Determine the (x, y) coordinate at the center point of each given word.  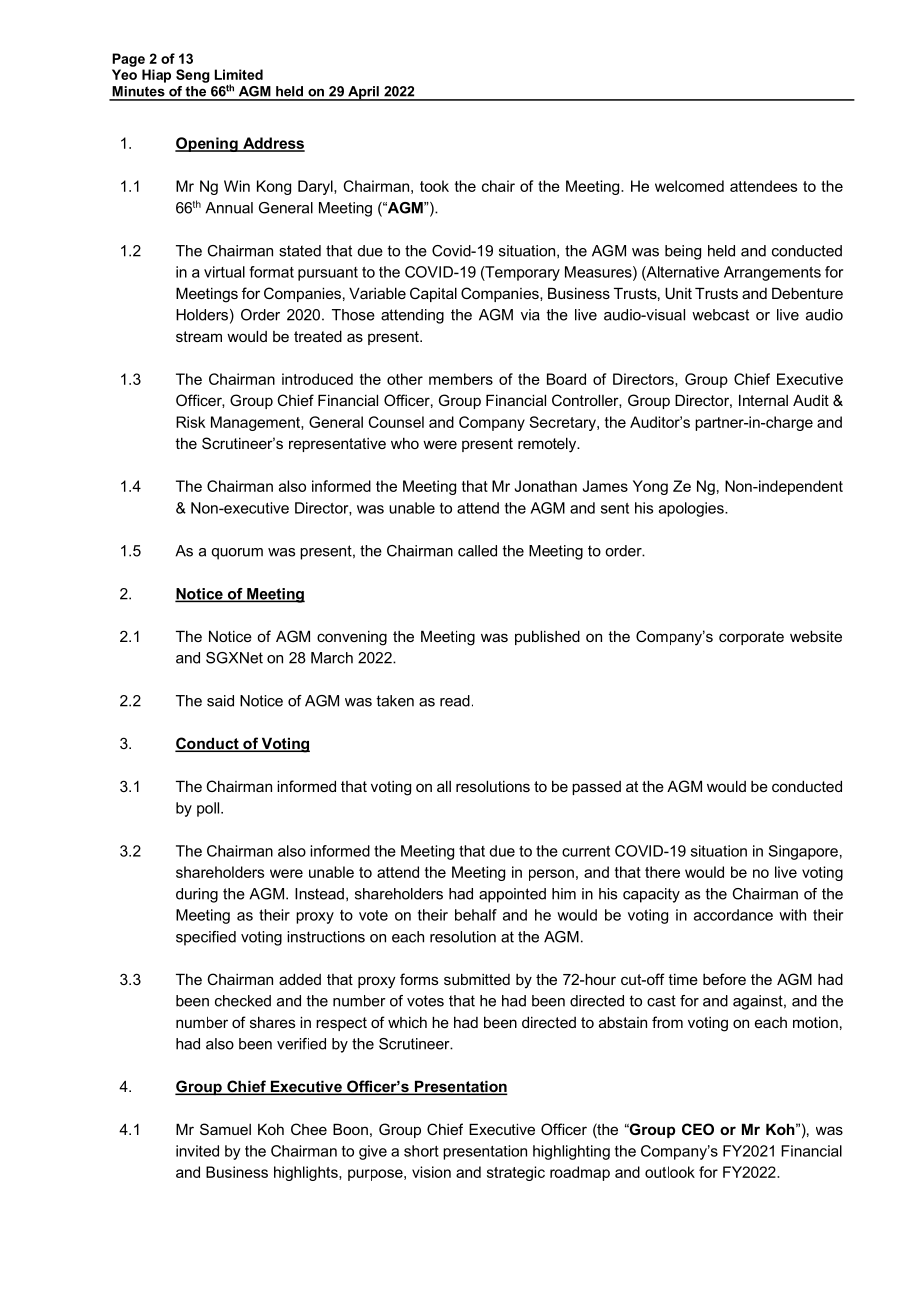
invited (197, 1151)
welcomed (689, 186)
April (363, 93)
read (455, 701)
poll (209, 809)
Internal (763, 400)
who (405, 443)
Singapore (803, 852)
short (421, 1151)
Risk (191, 422)
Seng (193, 76)
